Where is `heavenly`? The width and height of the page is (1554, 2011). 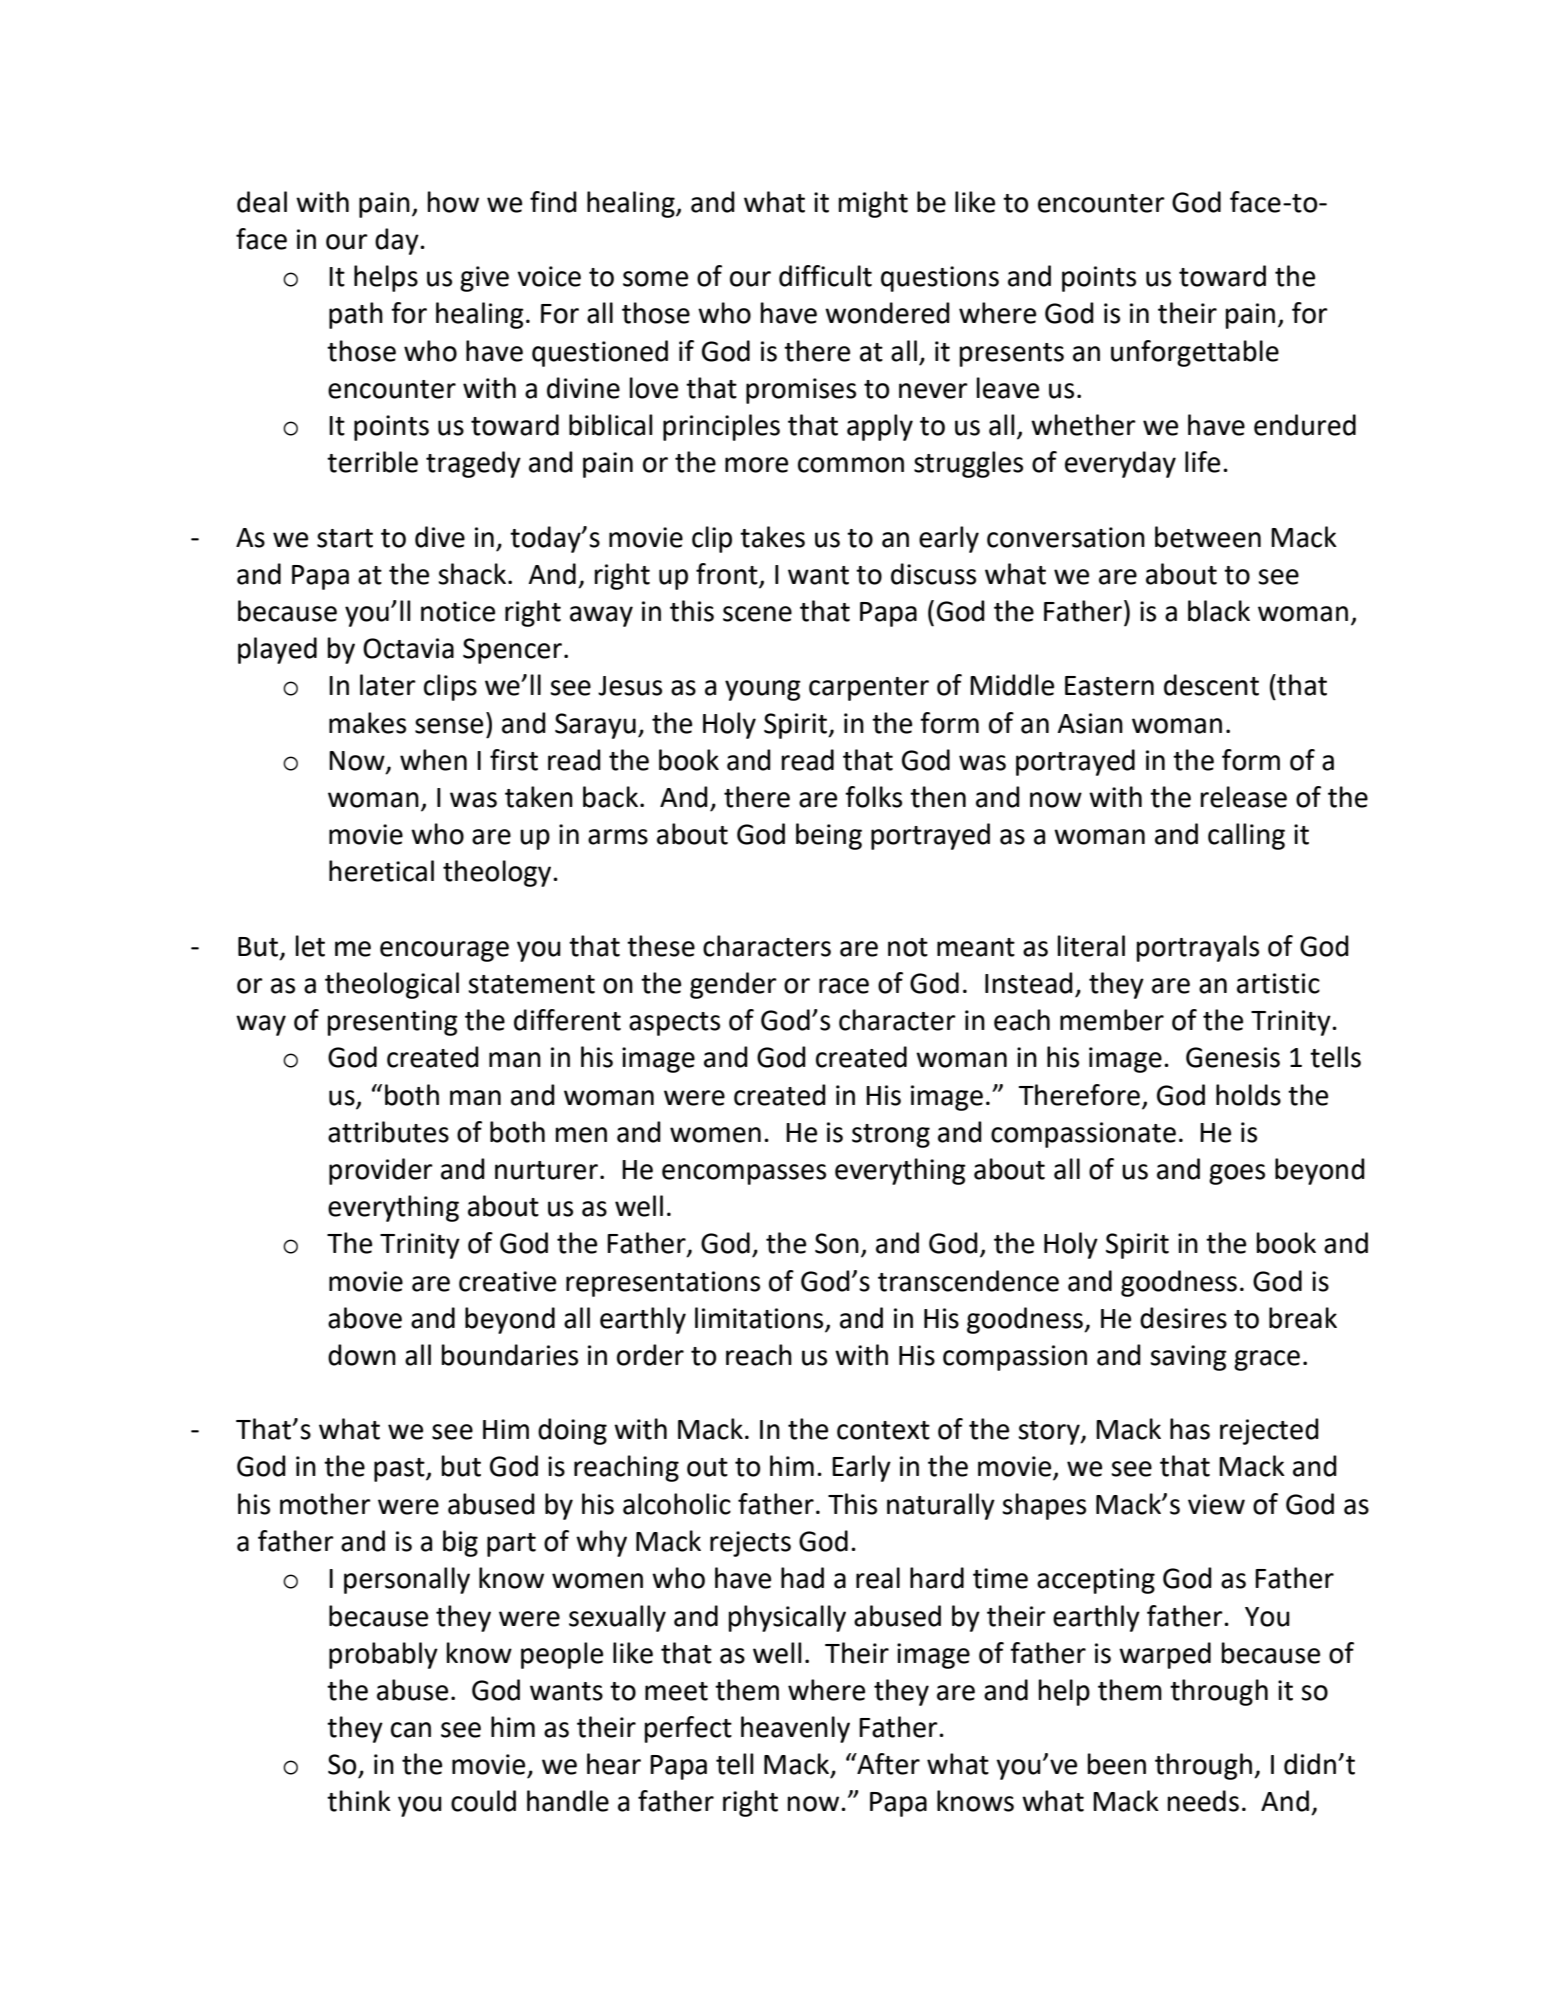
heavenly is located at coordinates (795, 1729).
